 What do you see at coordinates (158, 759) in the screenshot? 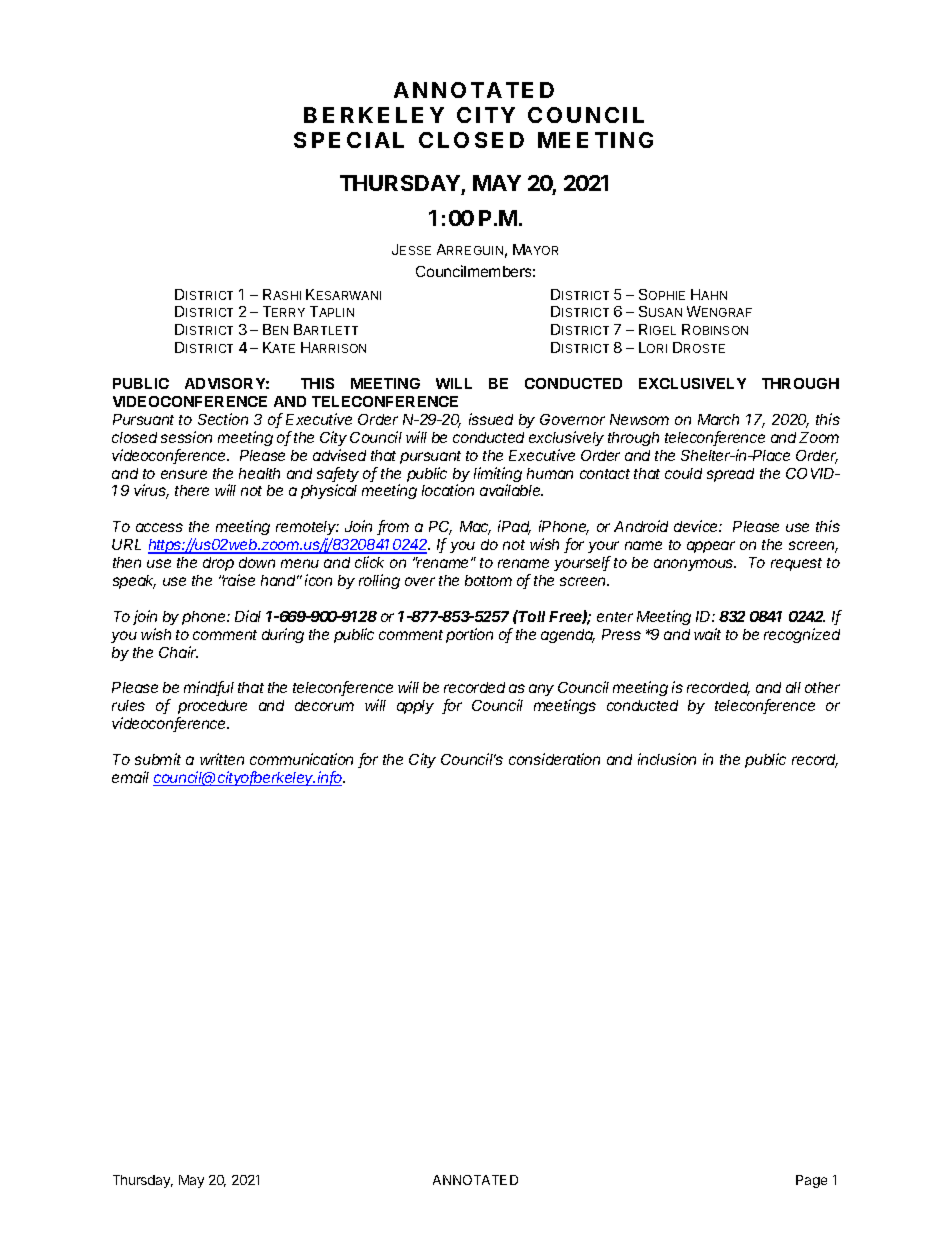
I see `submit` at bounding box center [158, 759].
